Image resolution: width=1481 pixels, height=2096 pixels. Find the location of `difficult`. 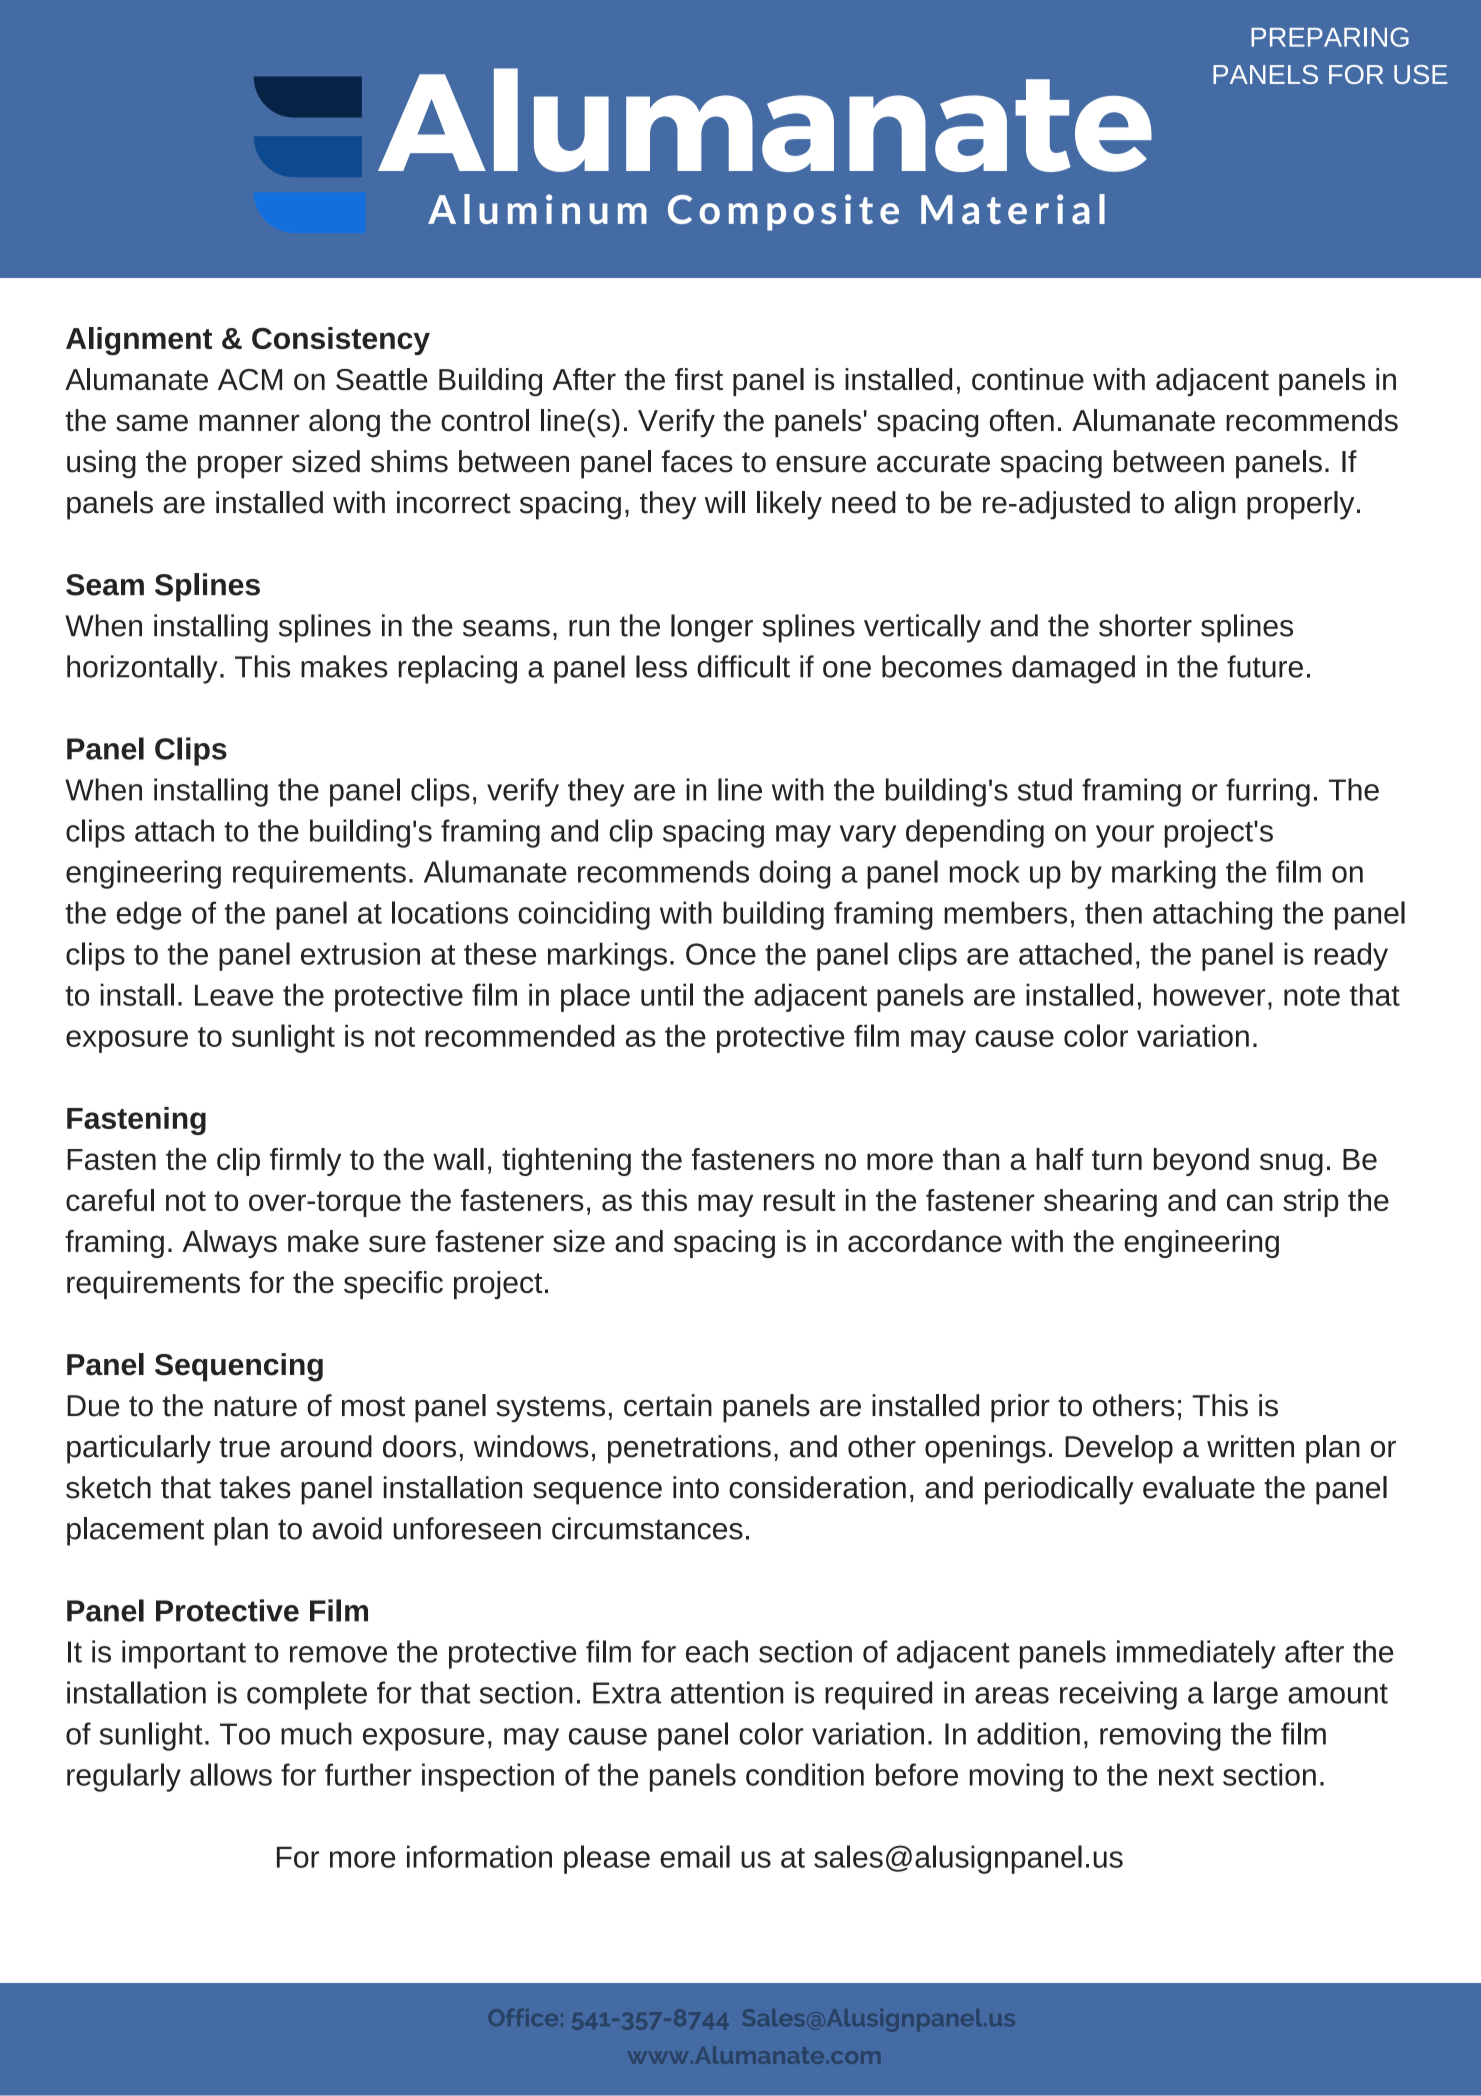

difficult is located at coordinates (743, 666).
